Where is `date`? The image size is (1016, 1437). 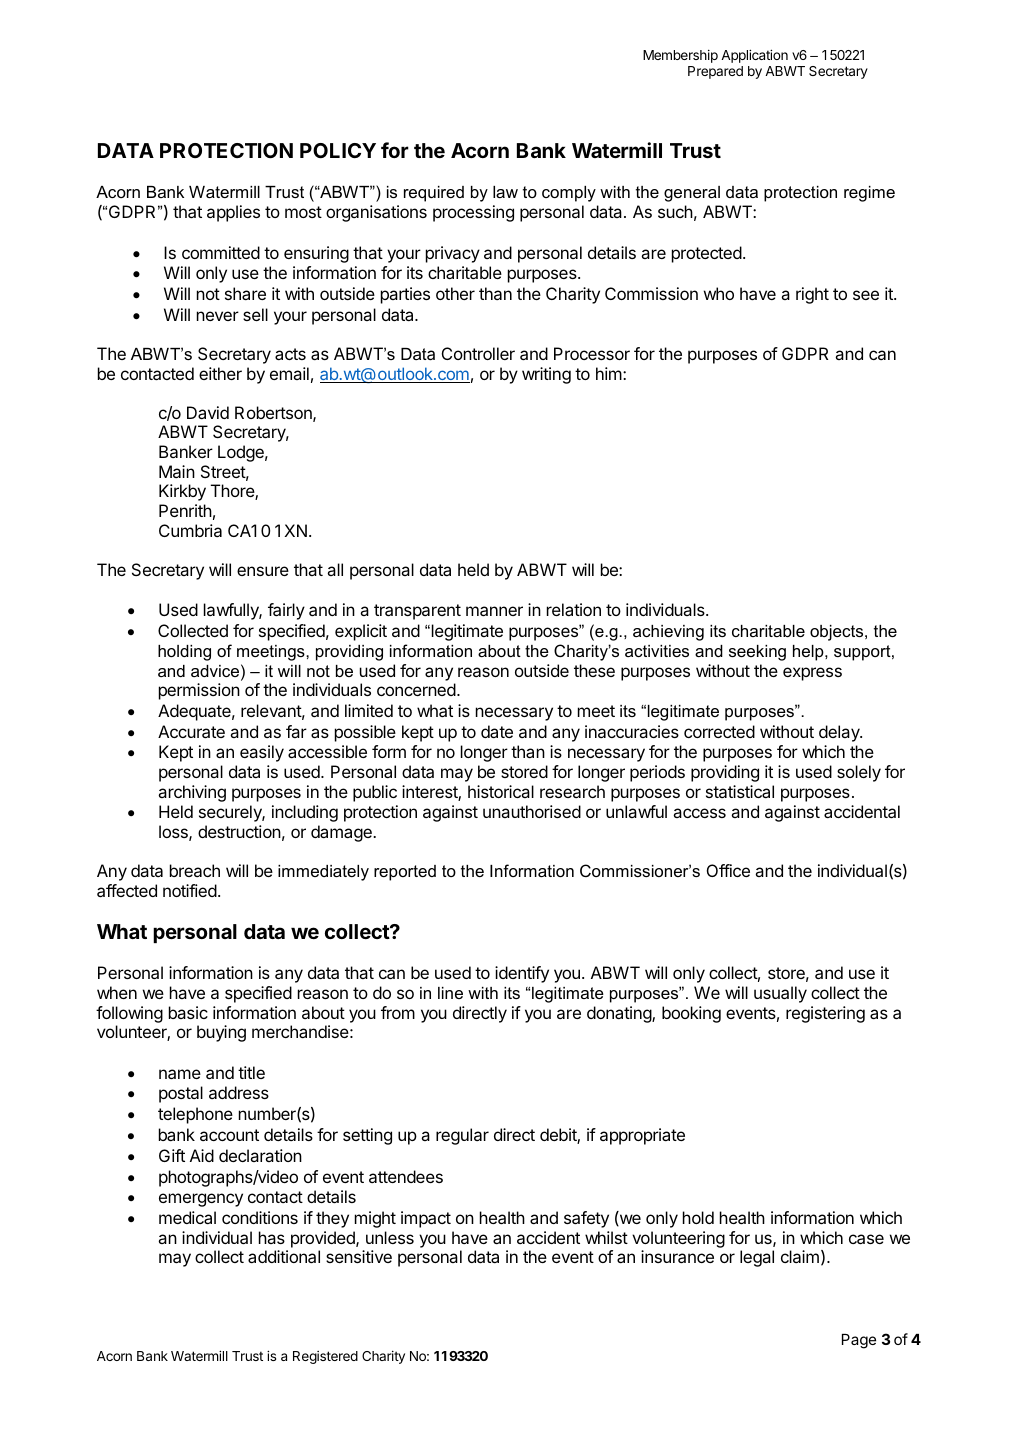 date is located at coordinates (497, 731).
